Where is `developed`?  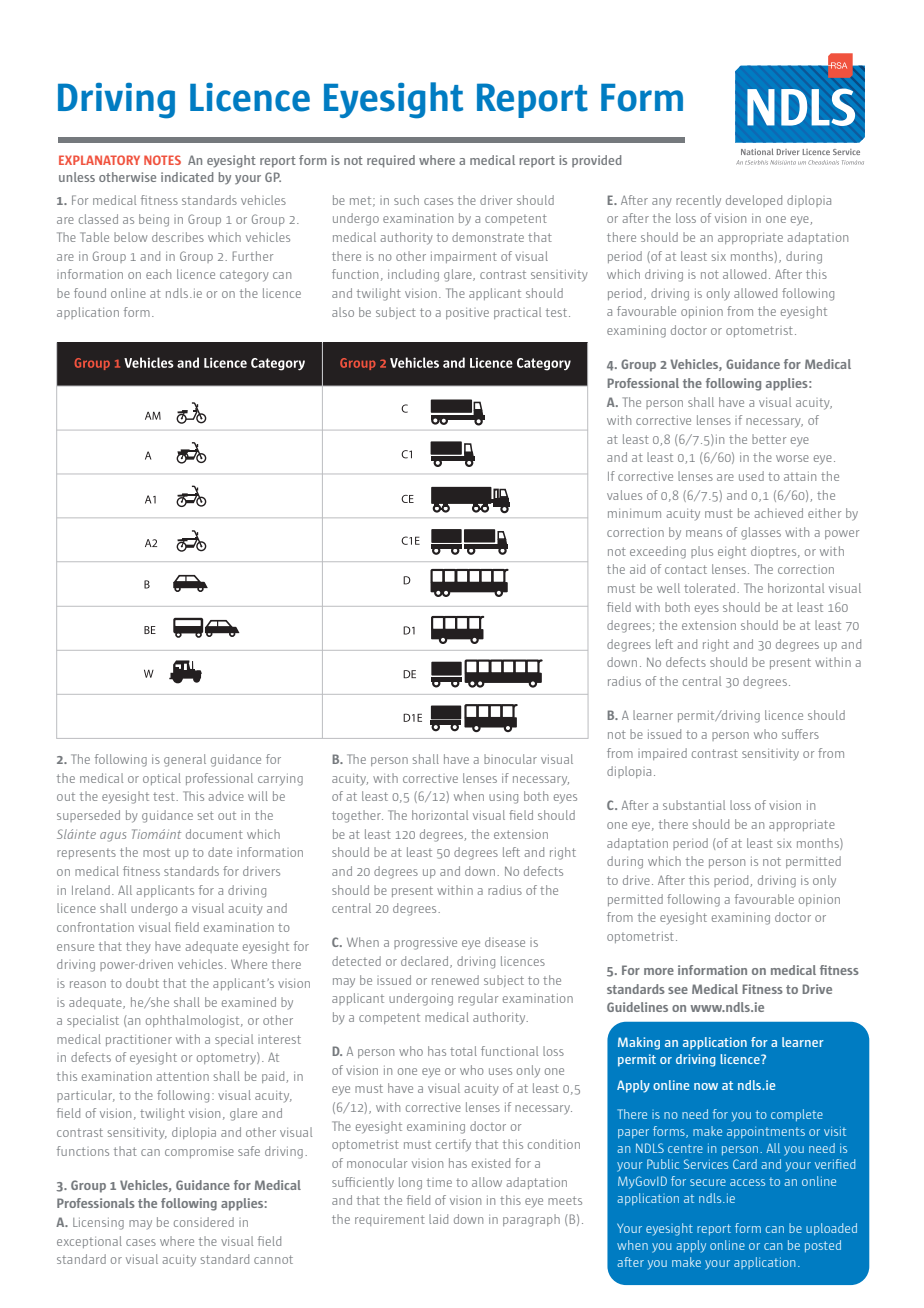 developed is located at coordinates (754, 201).
